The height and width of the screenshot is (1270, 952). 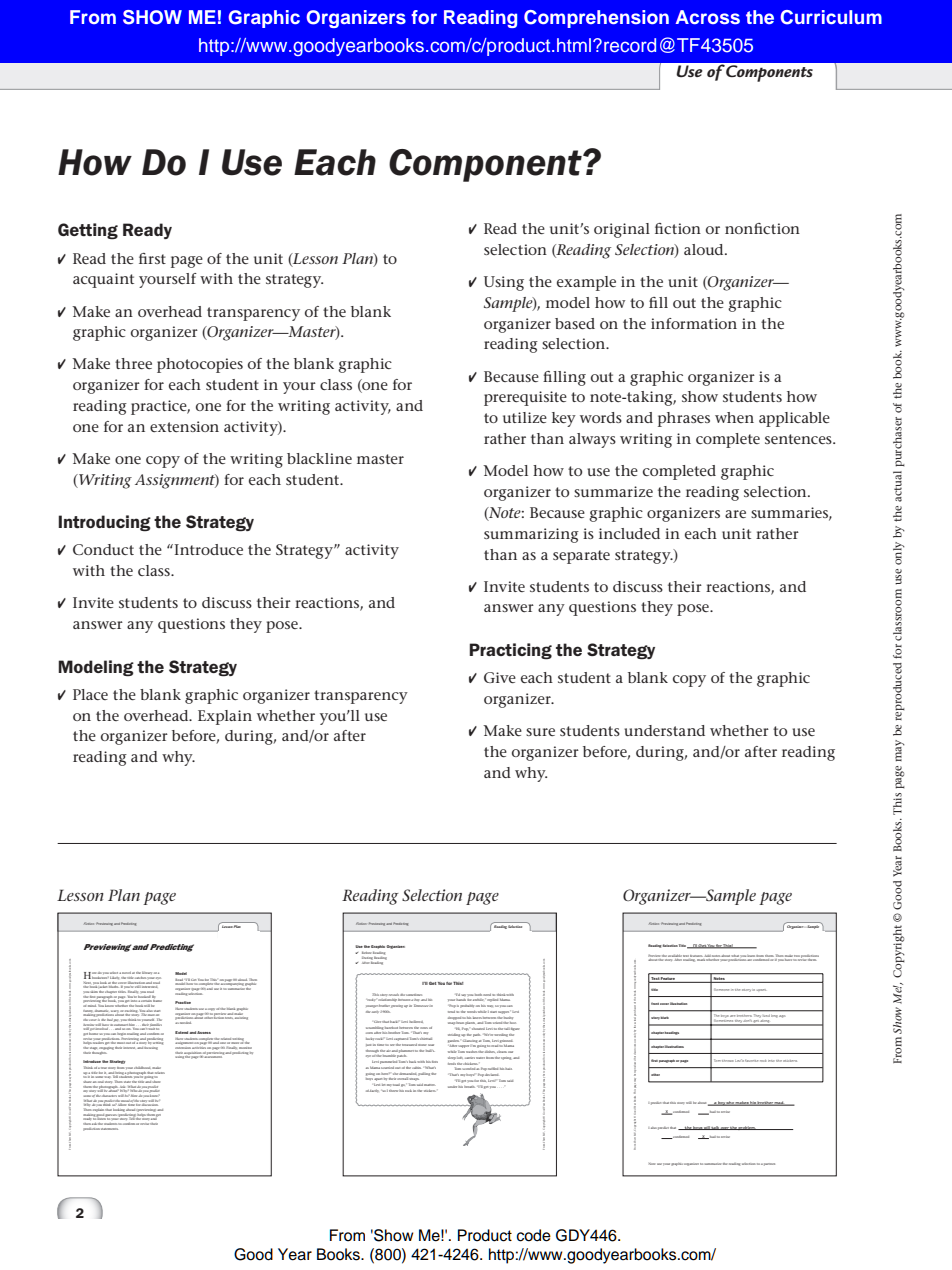 What do you see at coordinates (510, 651) in the screenshot?
I see `Practicing` at bounding box center [510, 651].
